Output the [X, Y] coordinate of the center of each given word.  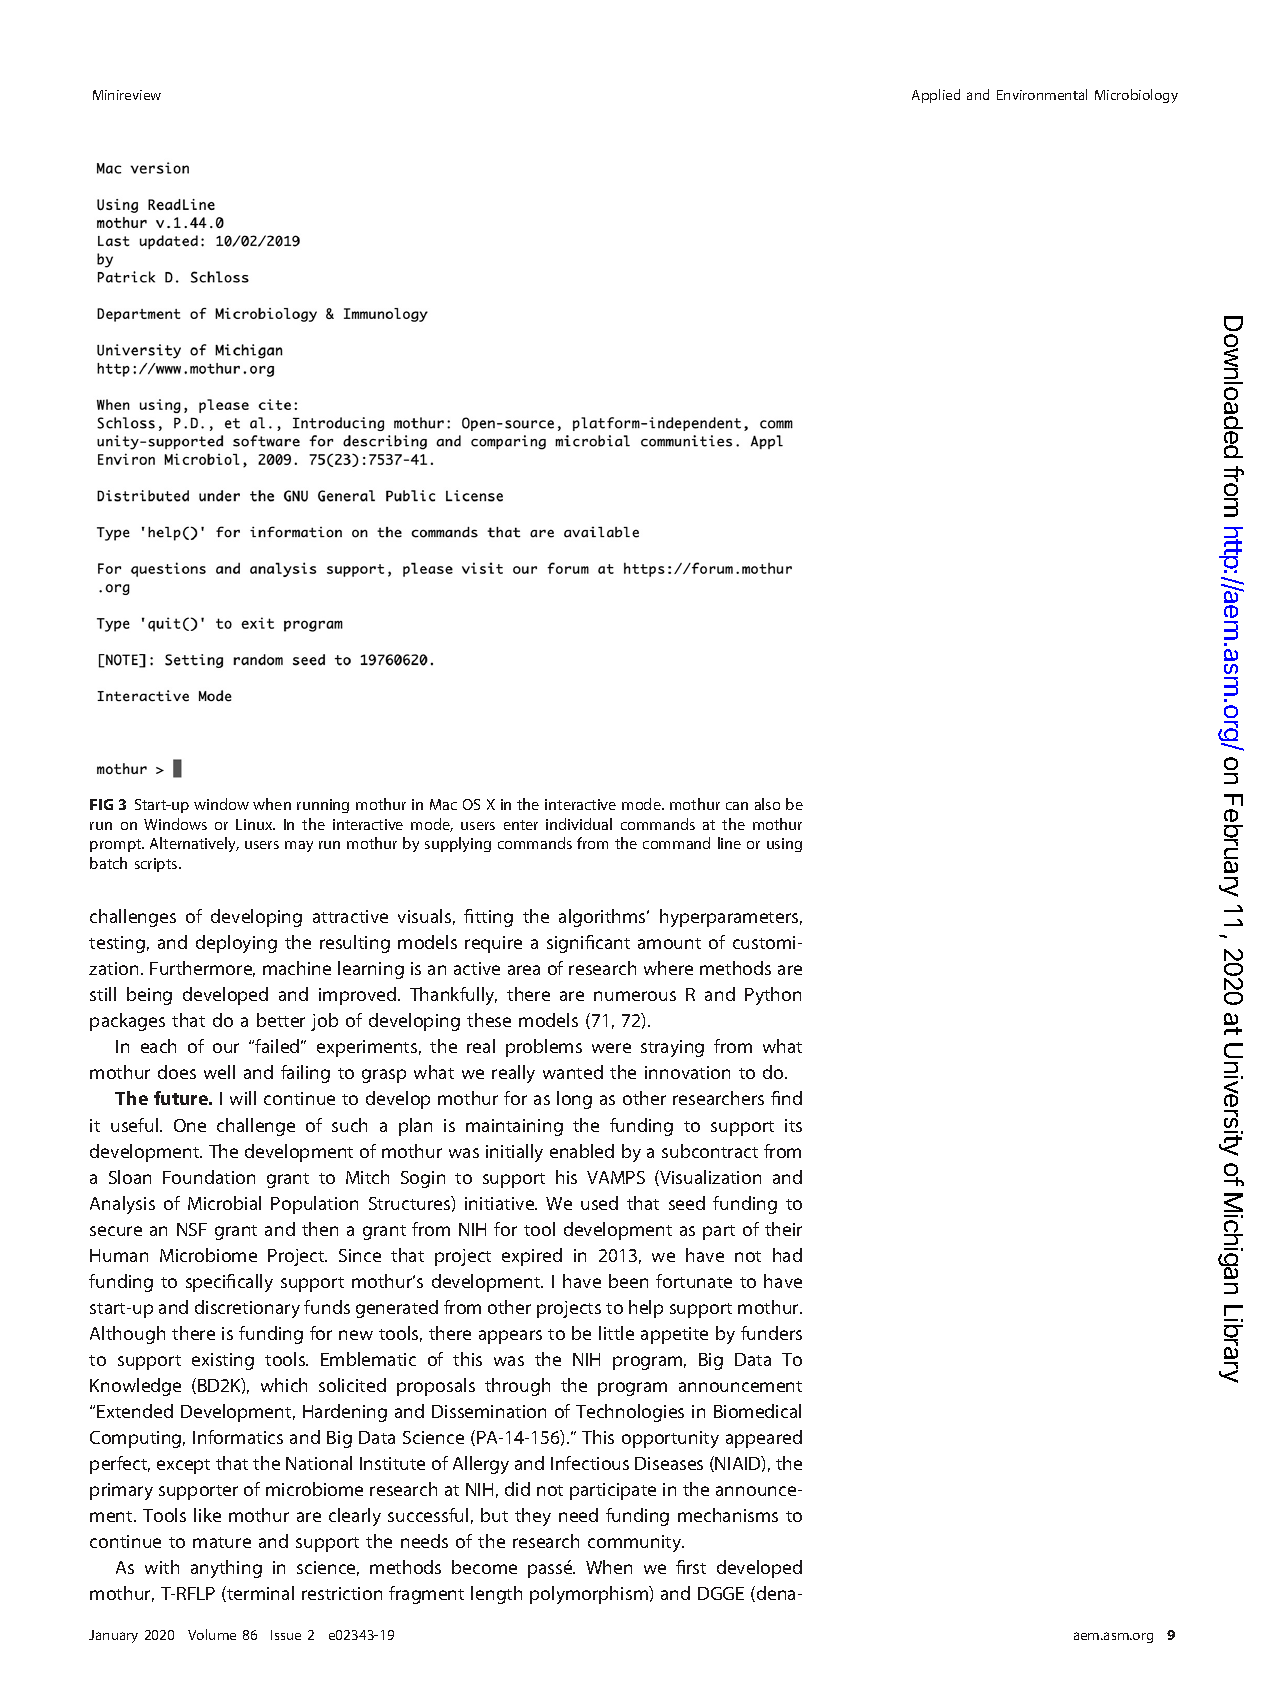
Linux [255, 824]
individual [579, 824]
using [784, 845]
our [226, 1048]
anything [226, 1569]
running [323, 806]
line [729, 843]
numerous [635, 996]
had [787, 1255]
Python [773, 996]
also [767, 804]
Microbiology [1136, 96]
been [628, 1281]
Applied [936, 96]
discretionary [247, 1309]
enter [521, 825]
